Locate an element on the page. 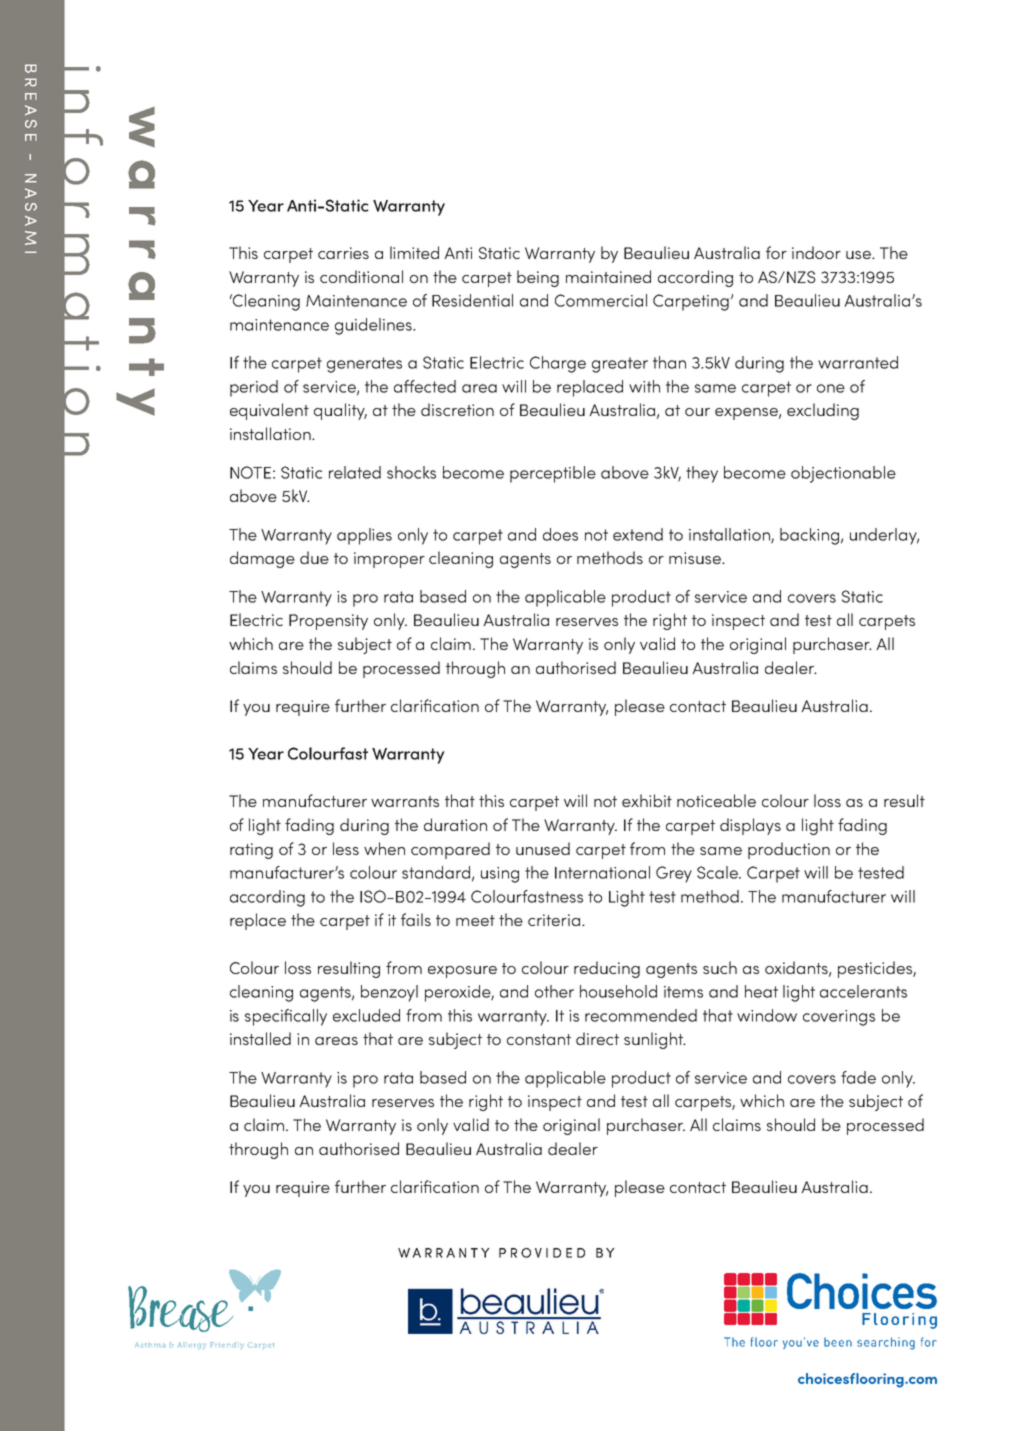 This image has width=1012, height=1431. noticeable is located at coordinates (716, 800).
